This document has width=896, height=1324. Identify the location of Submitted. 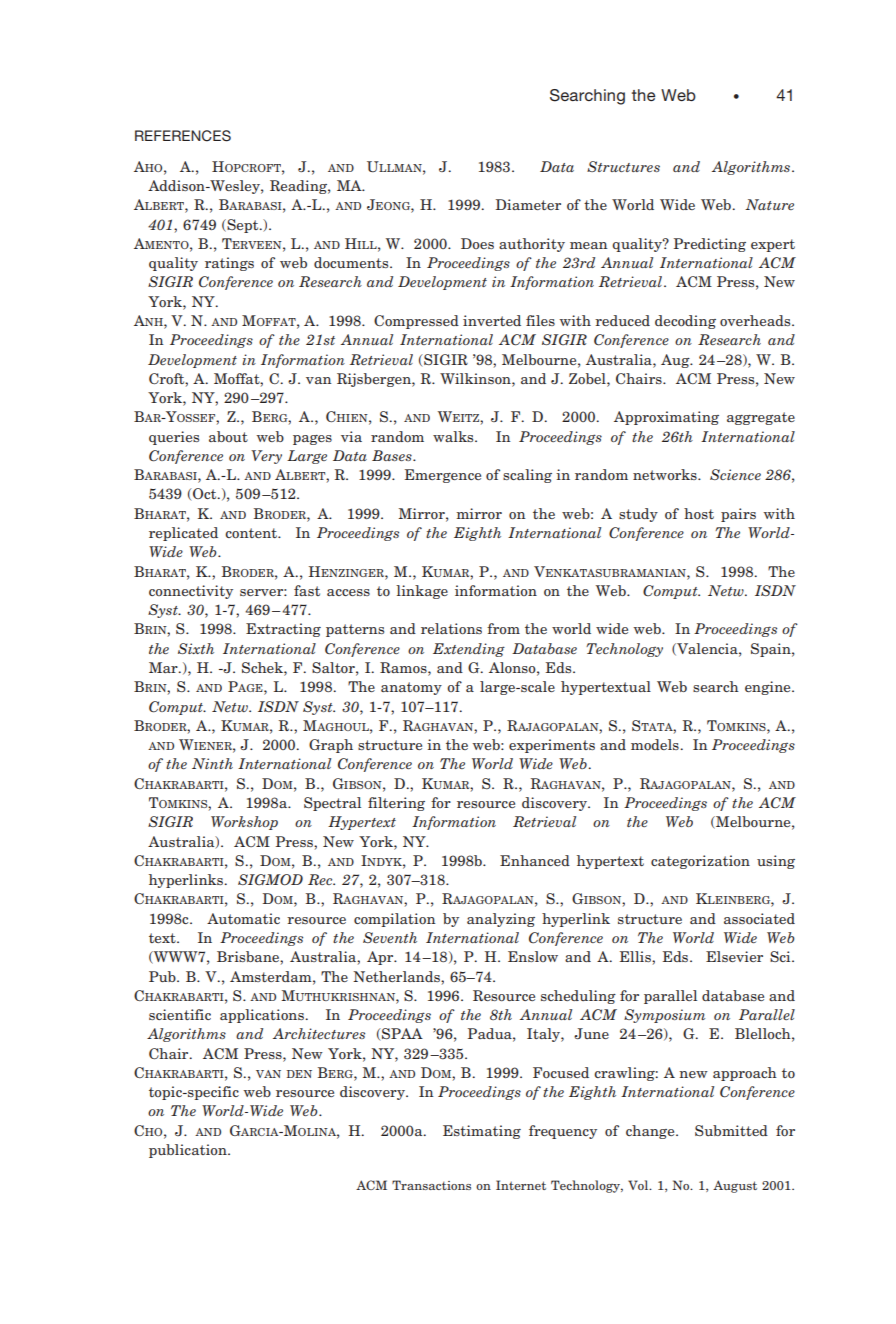
(731, 1130).
